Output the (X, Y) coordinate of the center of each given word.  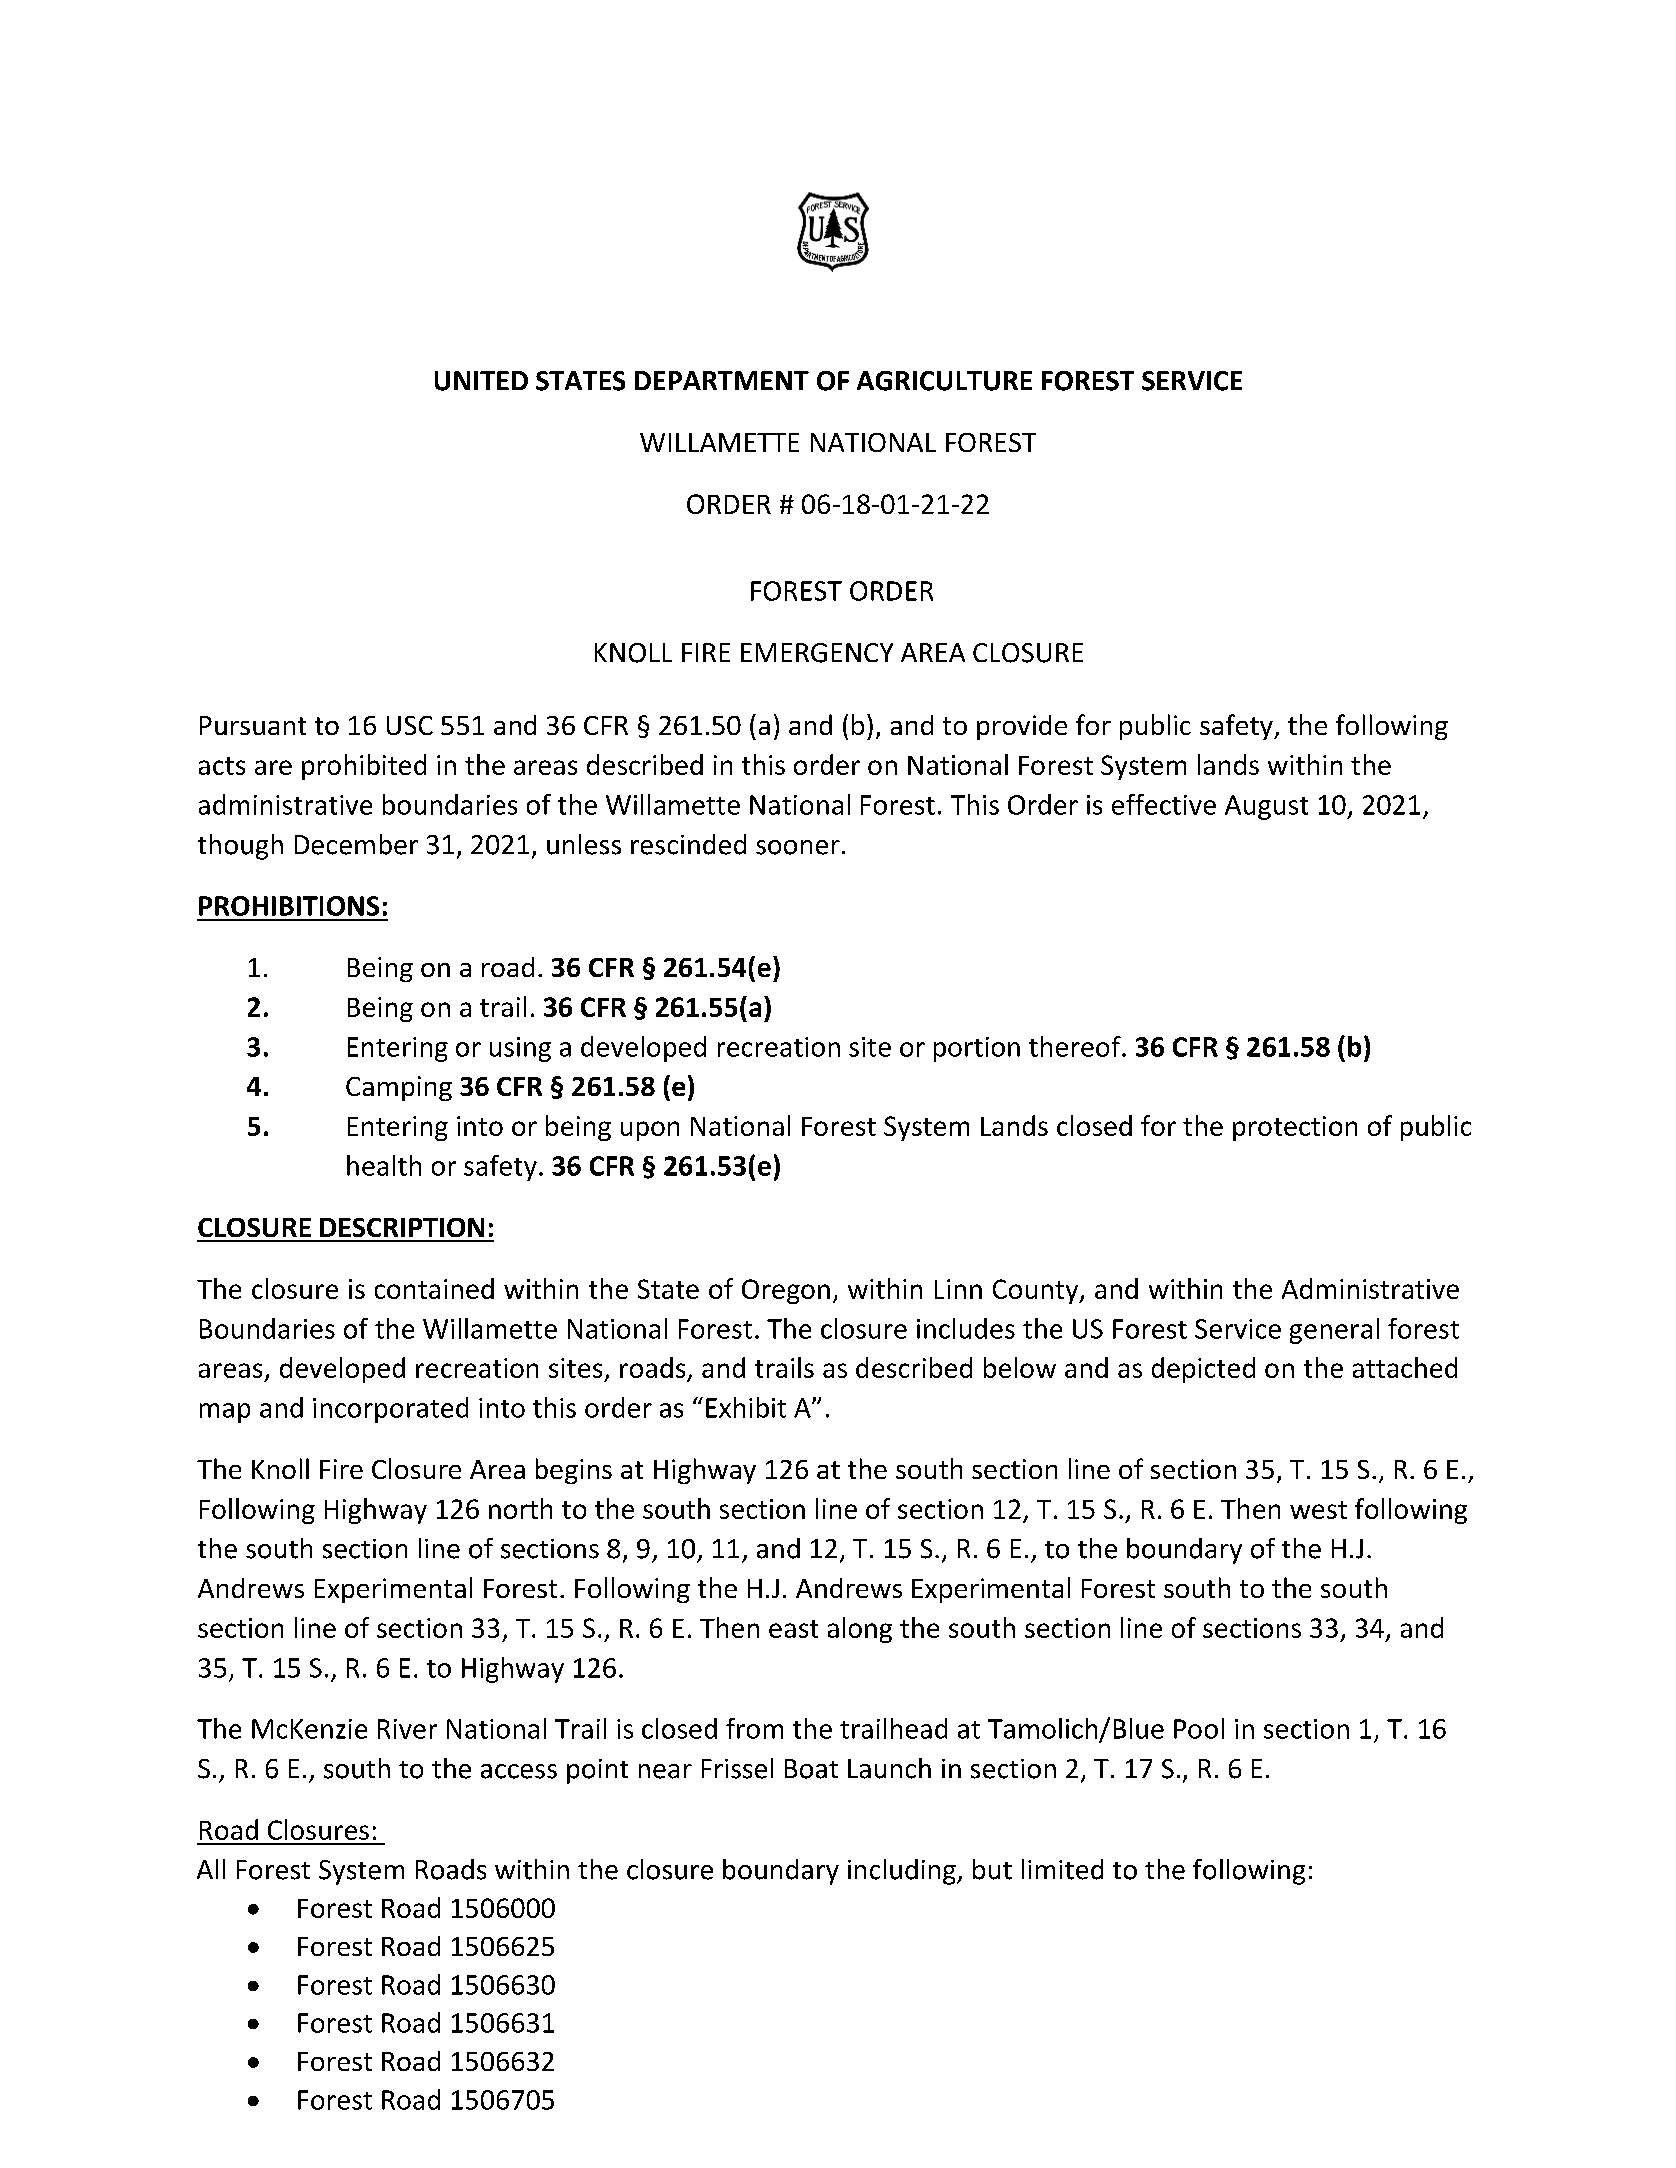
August (1266, 807)
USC (410, 725)
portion (977, 1049)
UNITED (481, 381)
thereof (1076, 1046)
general (1334, 1331)
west (1318, 1510)
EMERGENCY (817, 653)
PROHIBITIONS (289, 906)
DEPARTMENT (722, 380)
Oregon (786, 1291)
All (211, 1869)
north (520, 1508)
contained (434, 1288)
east (793, 1629)
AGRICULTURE (944, 381)
